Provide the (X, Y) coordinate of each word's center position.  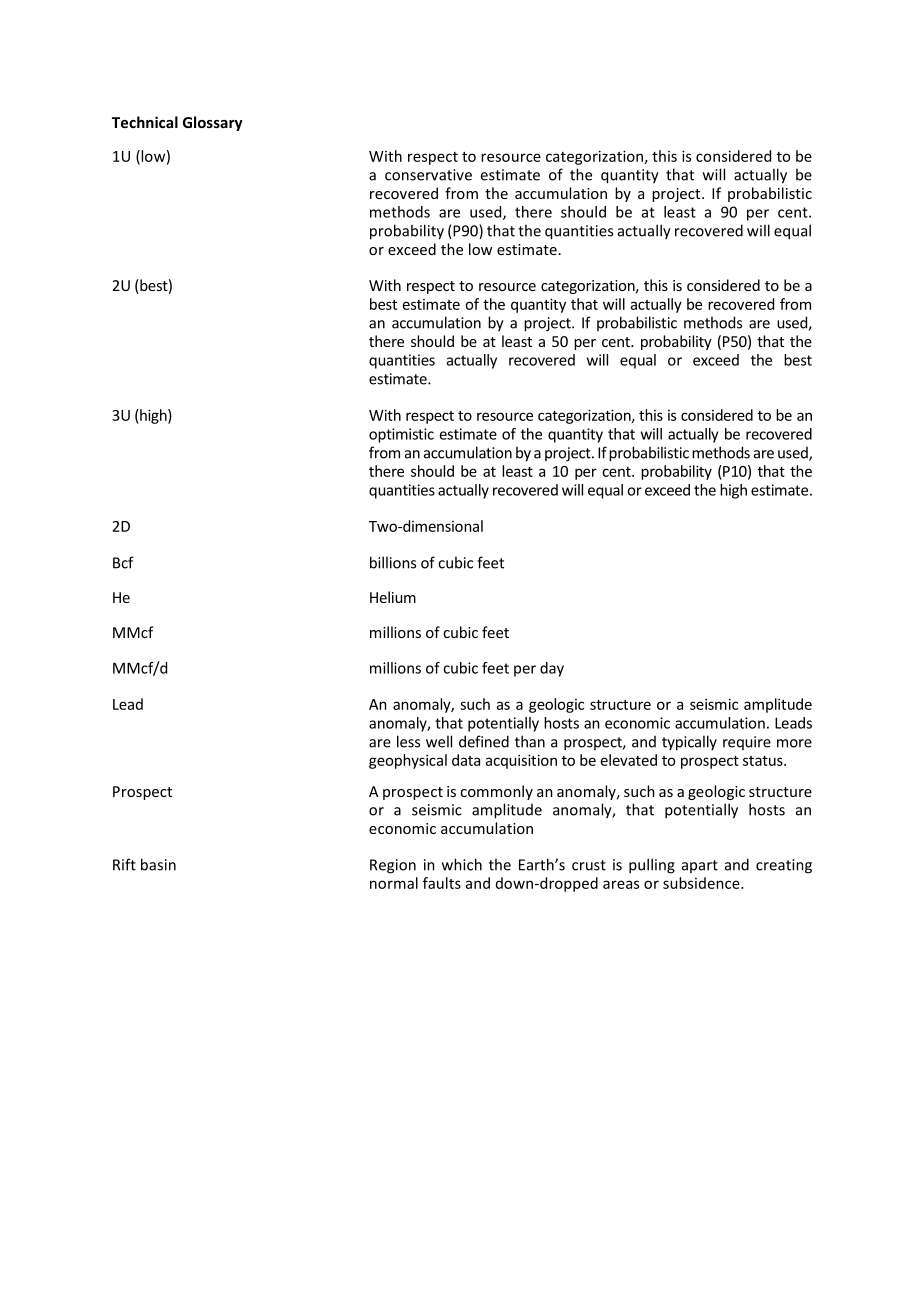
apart (700, 866)
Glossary (213, 123)
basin (158, 864)
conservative (428, 175)
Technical (145, 122)
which (462, 864)
